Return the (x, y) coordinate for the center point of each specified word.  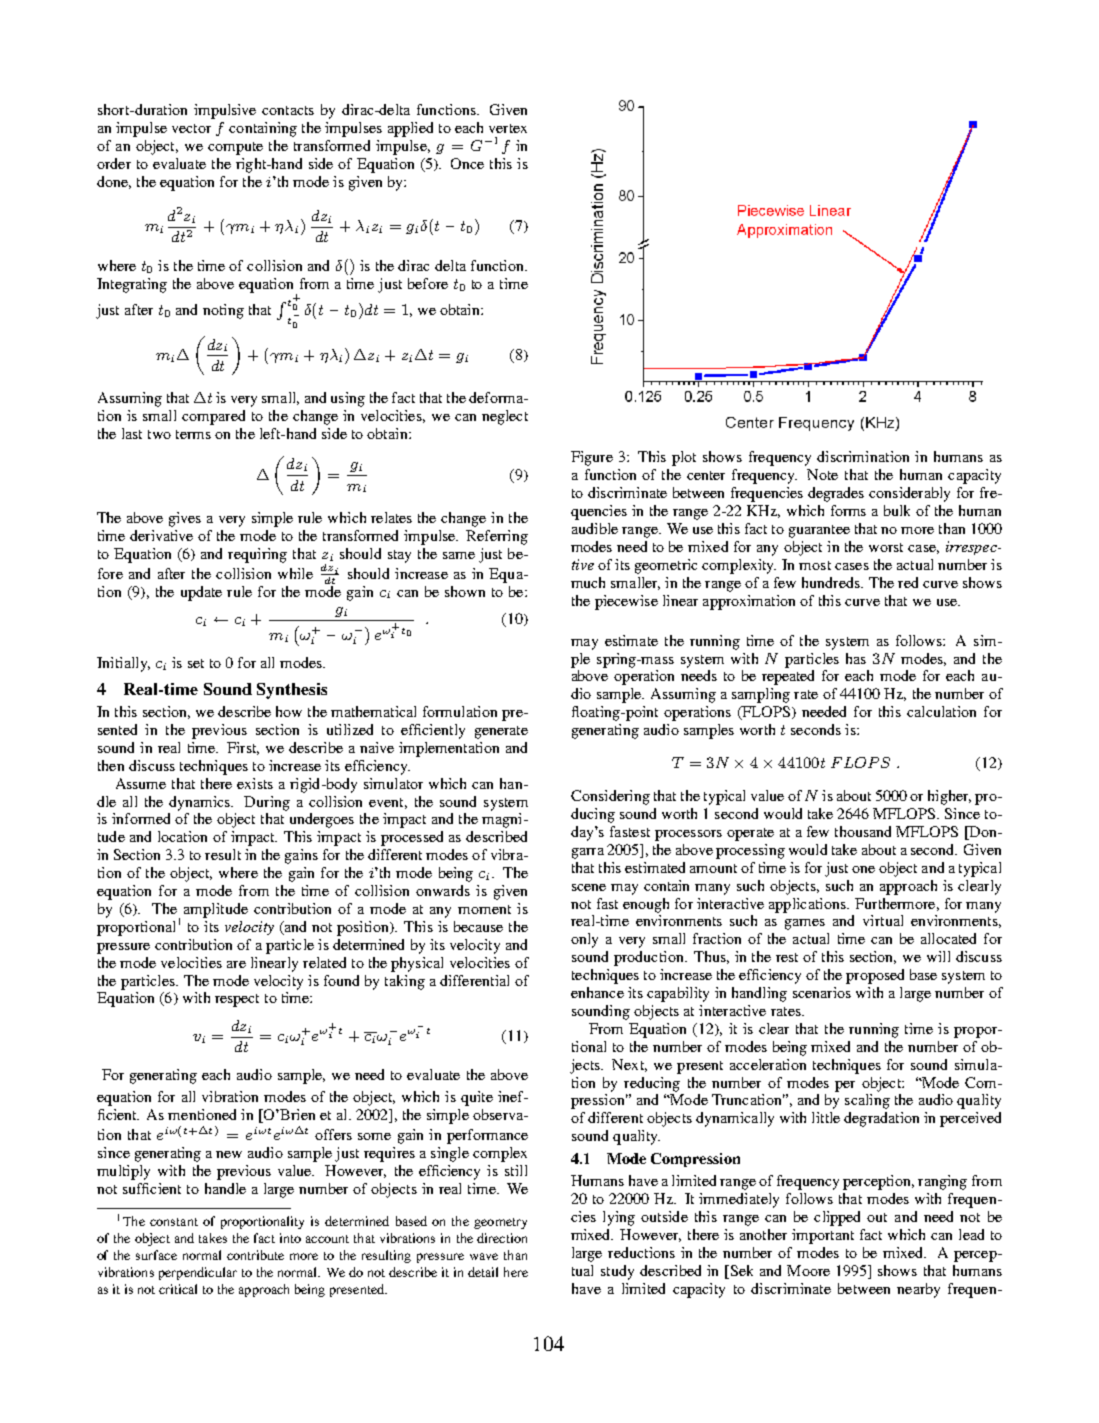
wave (484, 1256)
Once (467, 163)
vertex (508, 128)
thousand (863, 831)
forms (848, 510)
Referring (497, 537)
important (823, 1236)
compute (235, 148)
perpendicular (198, 1273)
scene (589, 887)
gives (185, 519)
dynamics (201, 803)
